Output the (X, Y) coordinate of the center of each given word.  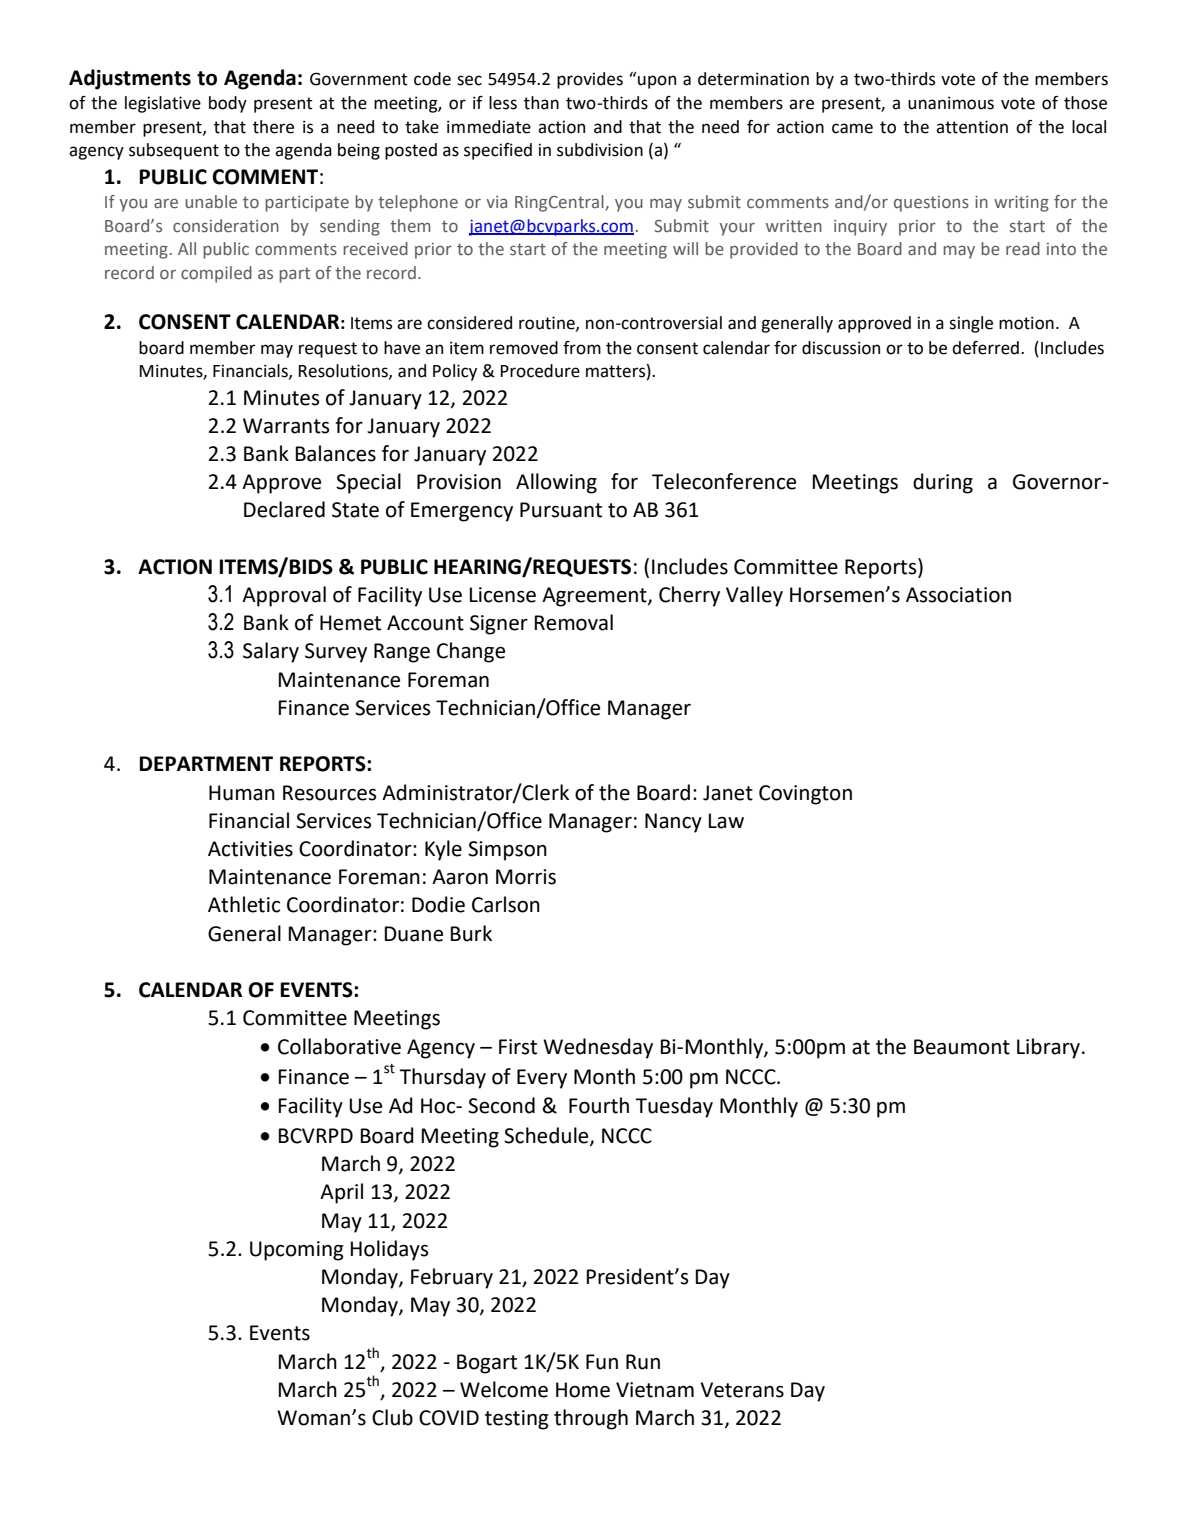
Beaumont (962, 1047)
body (228, 104)
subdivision (600, 150)
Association (958, 595)
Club (392, 1417)
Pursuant (561, 510)
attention (972, 127)
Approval (284, 596)
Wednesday (598, 1048)
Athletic (244, 904)
